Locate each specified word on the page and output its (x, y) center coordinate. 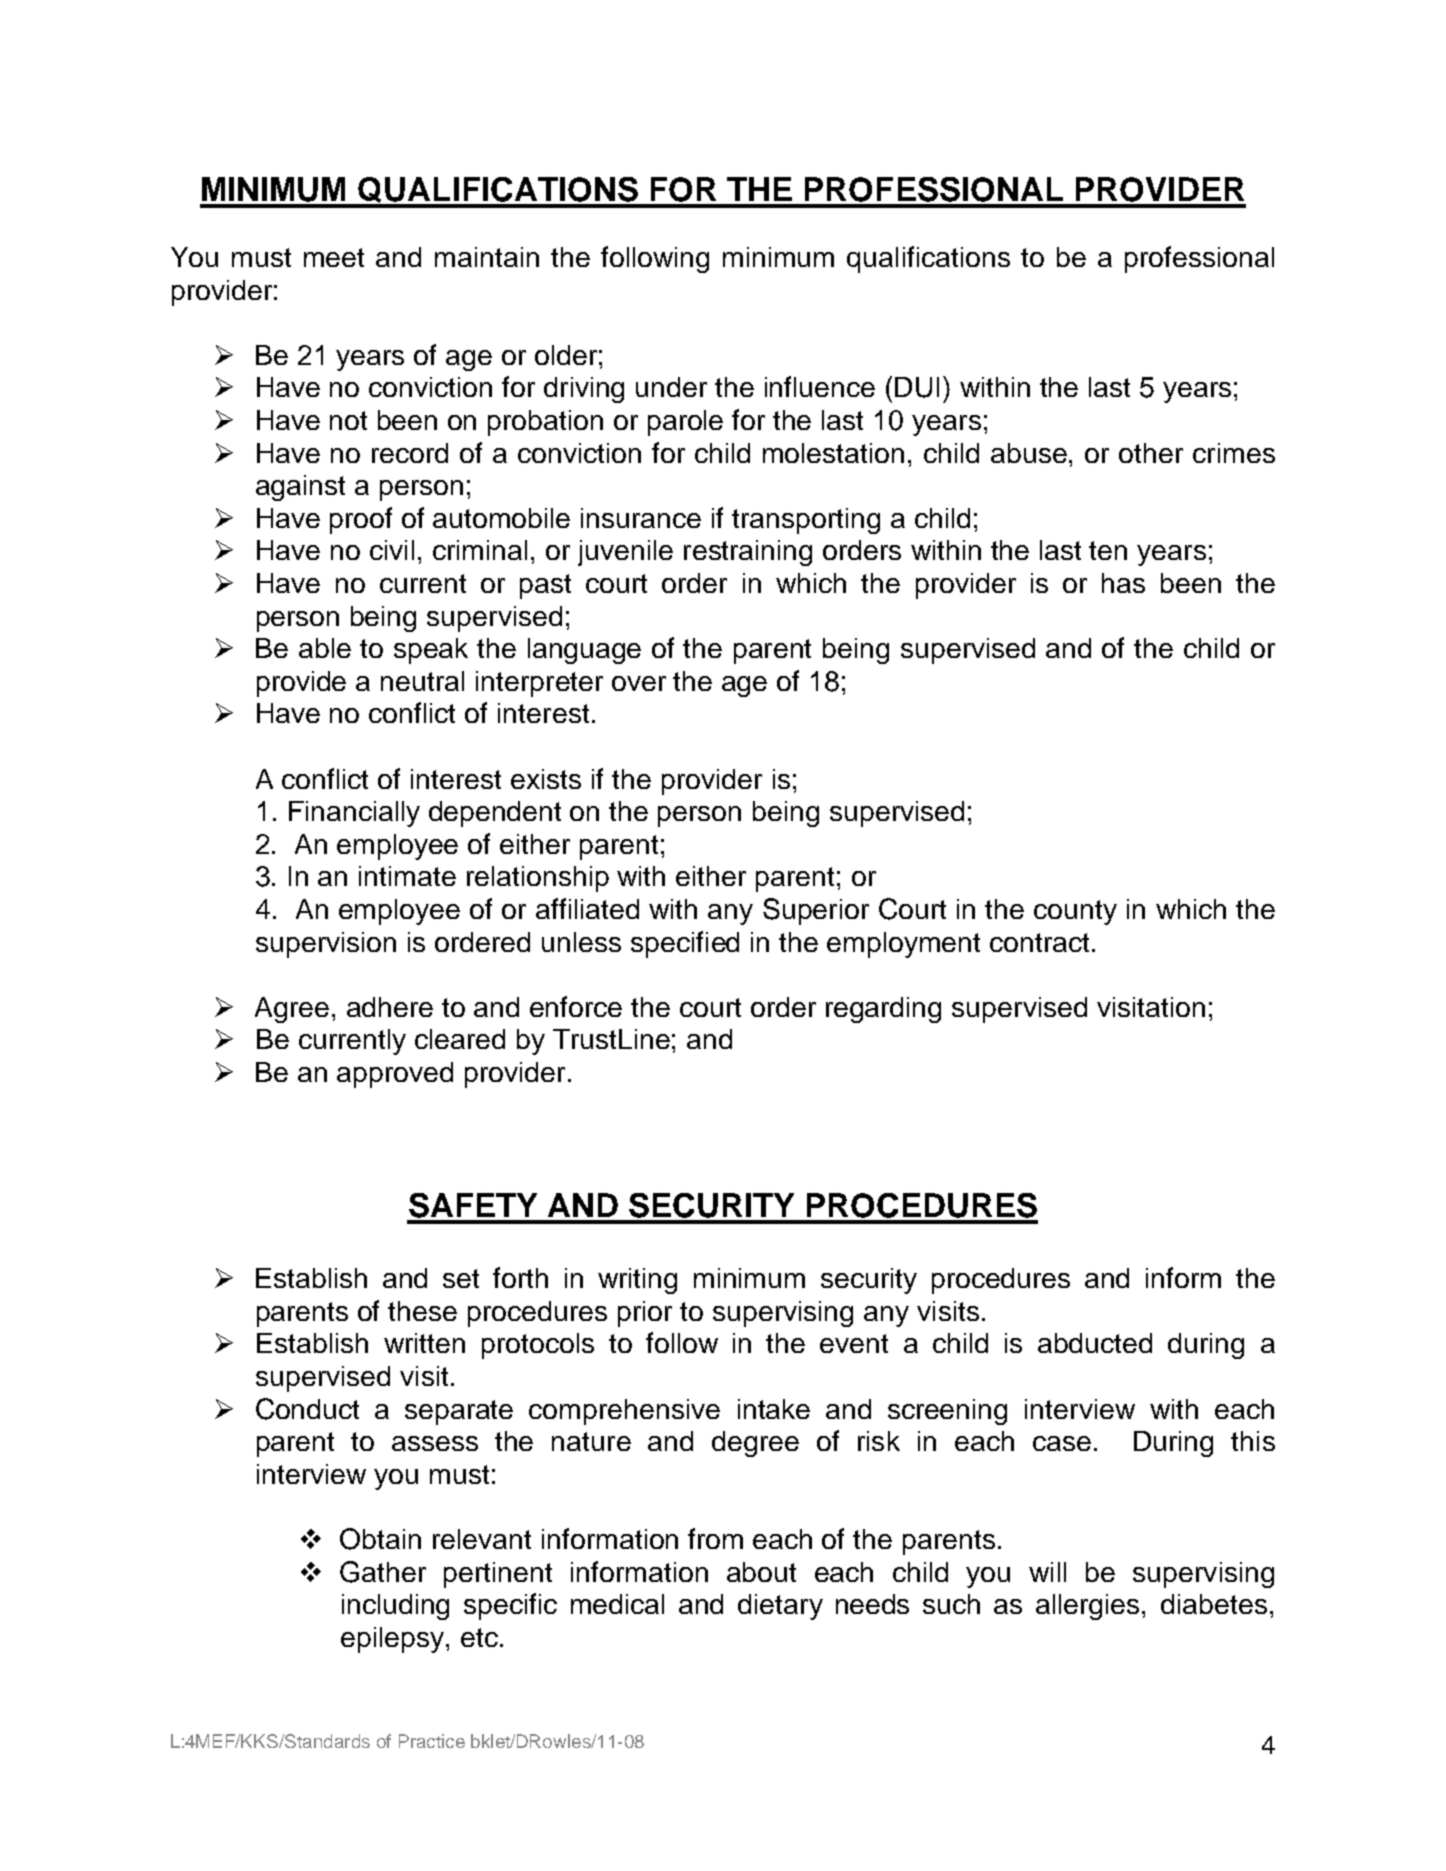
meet (334, 257)
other (1151, 453)
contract (1039, 942)
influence (820, 386)
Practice (432, 1741)
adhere (390, 1007)
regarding (883, 1010)
